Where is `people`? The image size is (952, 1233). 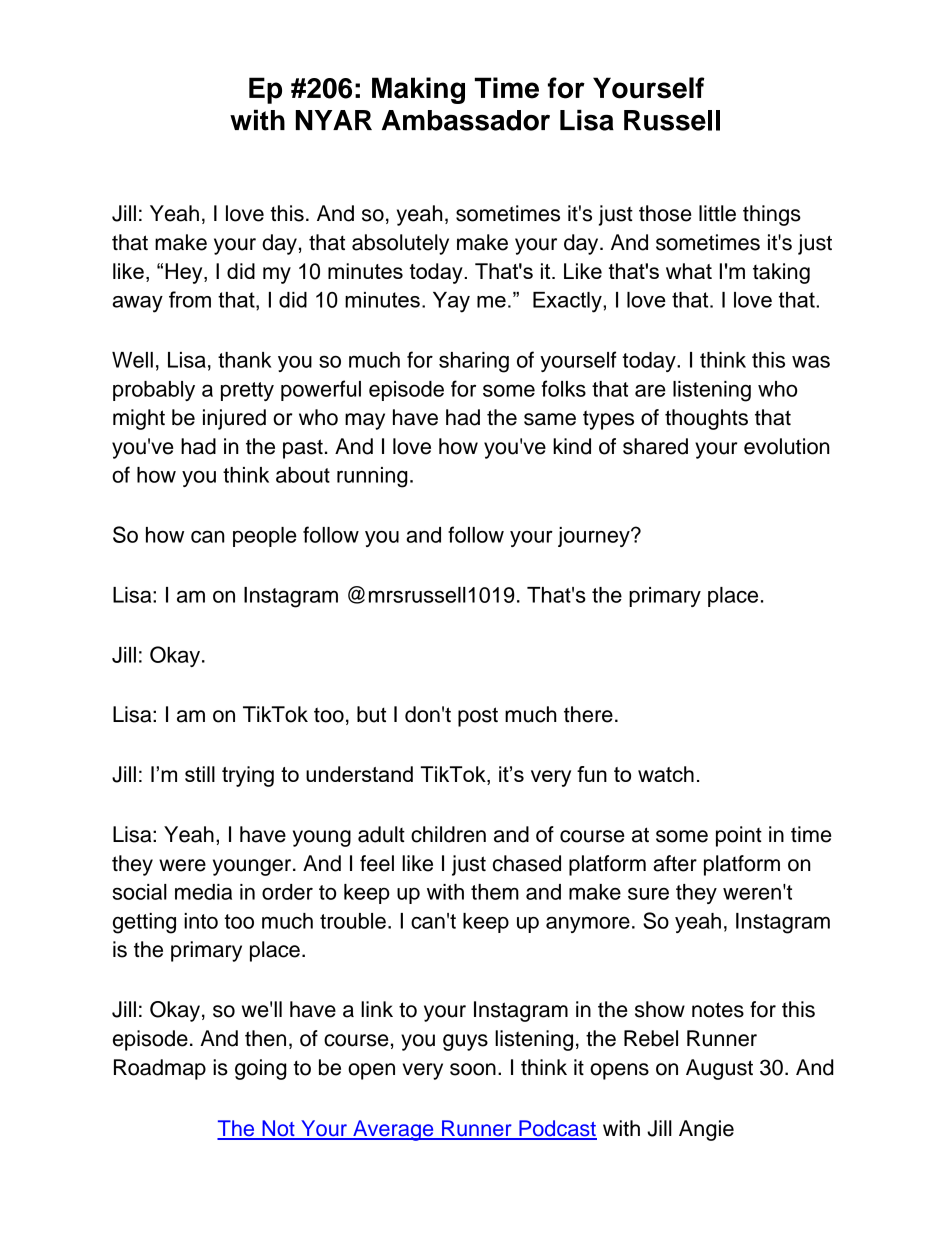 people is located at coordinates (265, 537).
